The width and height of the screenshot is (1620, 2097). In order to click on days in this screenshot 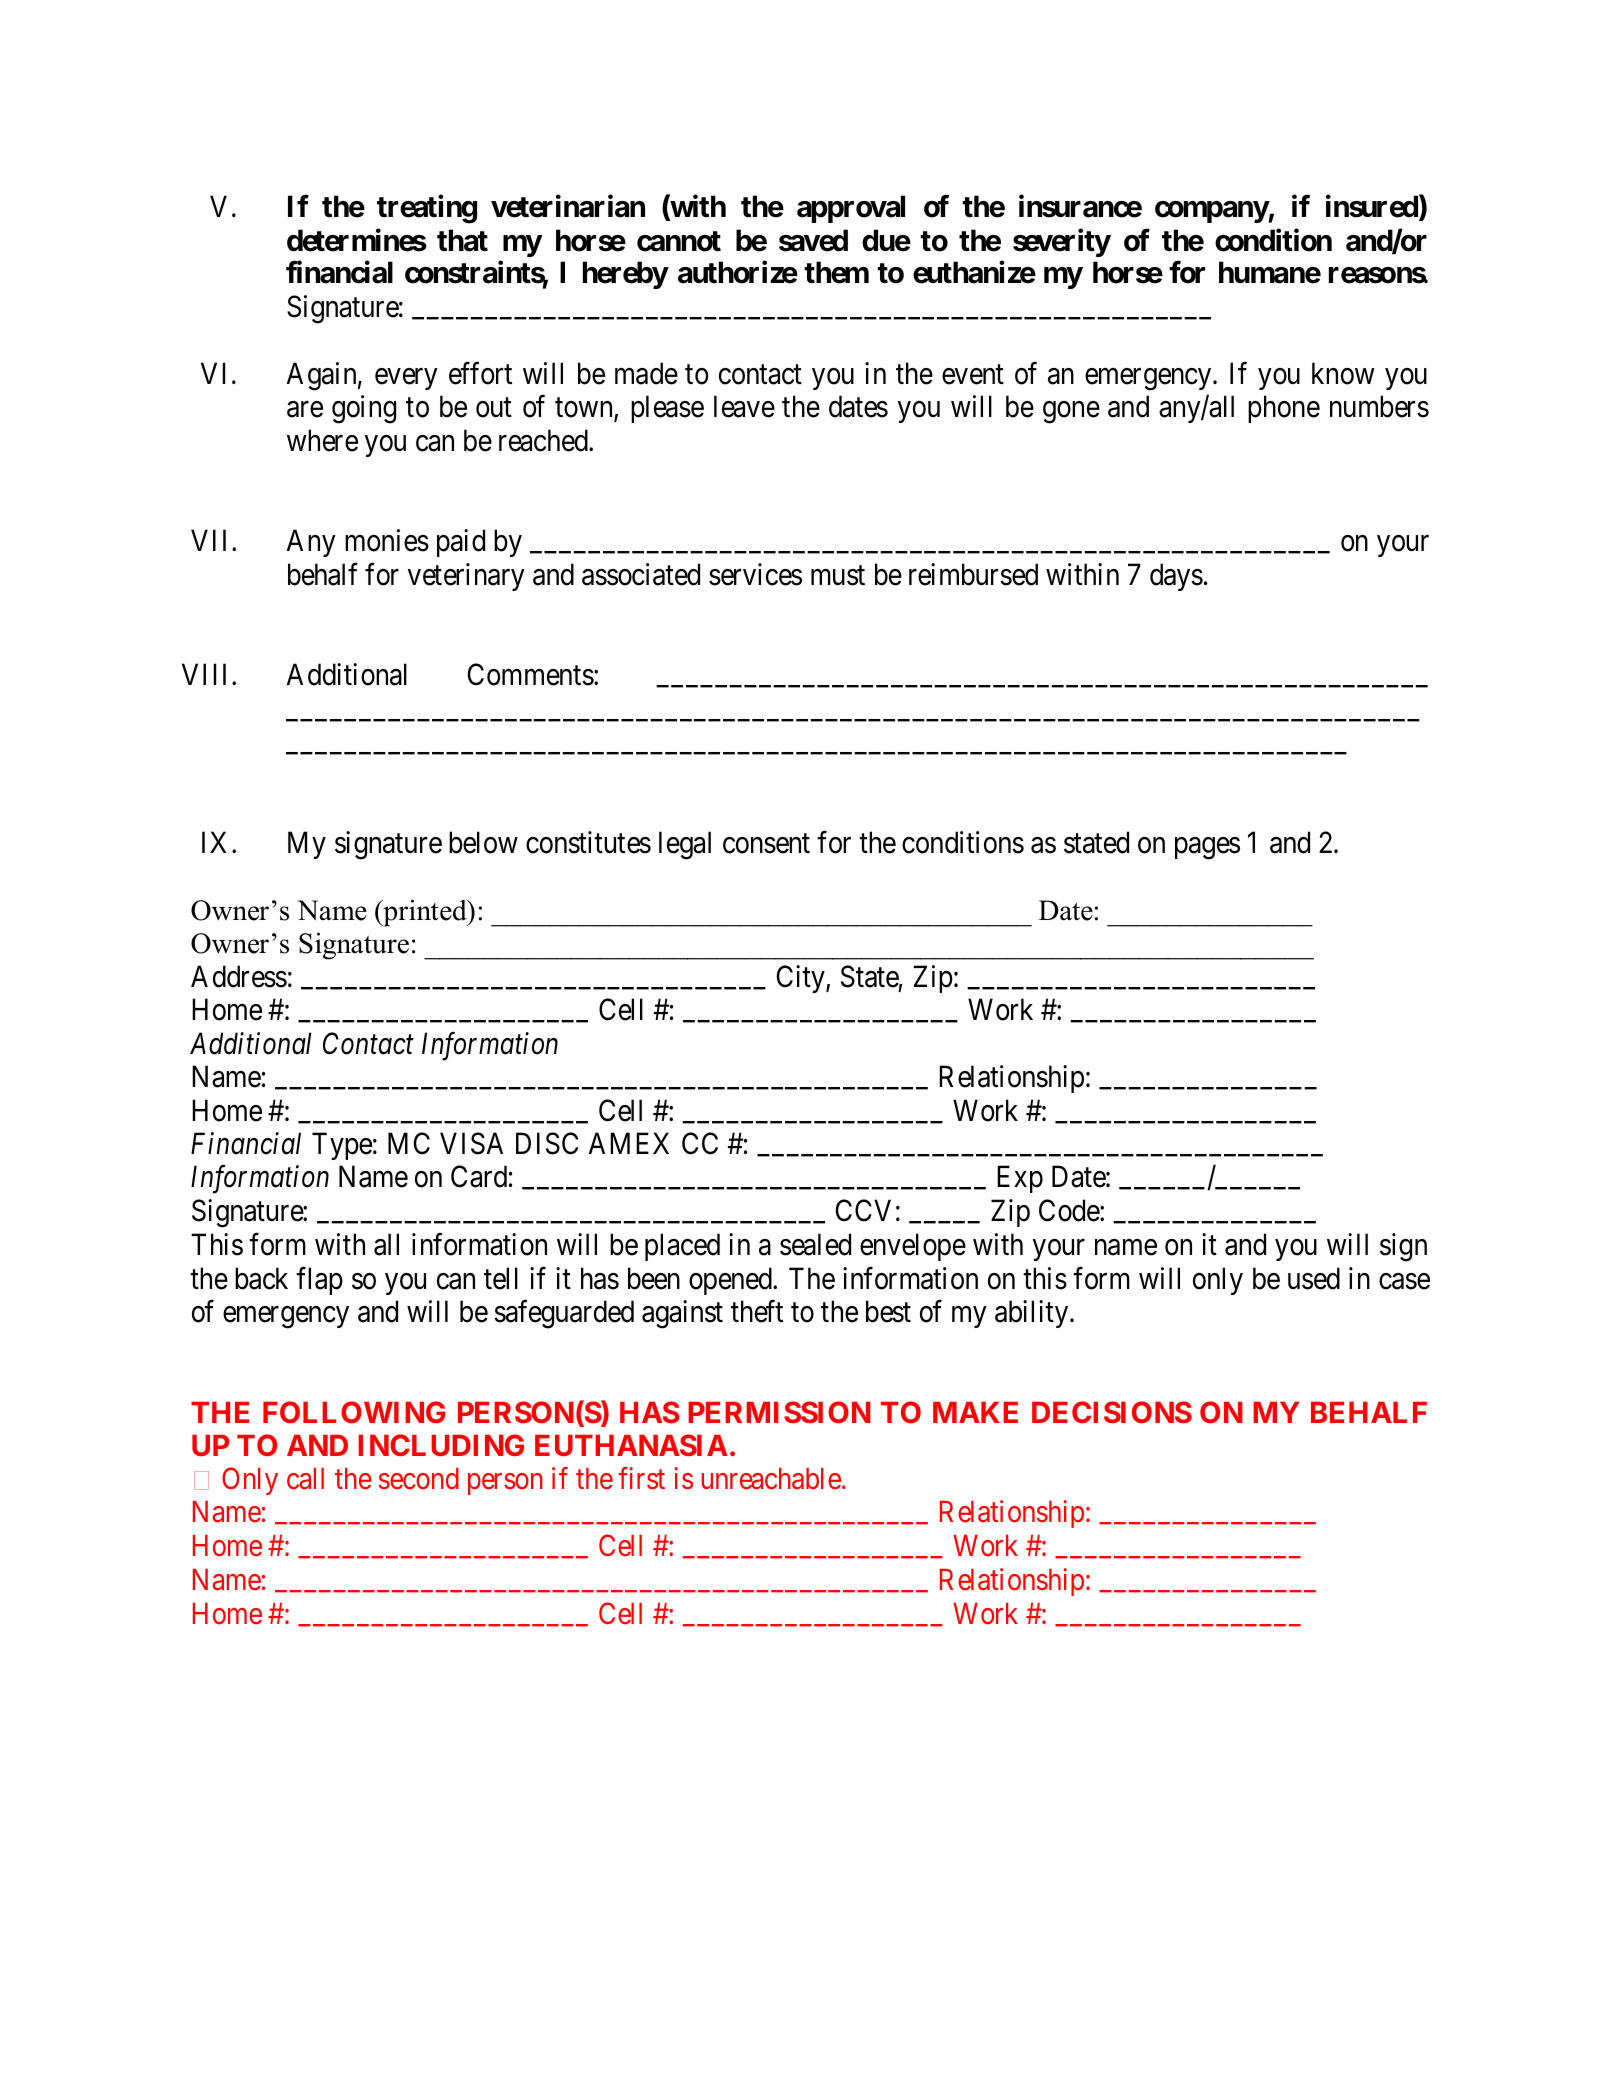, I will do `click(1176, 577)`.
